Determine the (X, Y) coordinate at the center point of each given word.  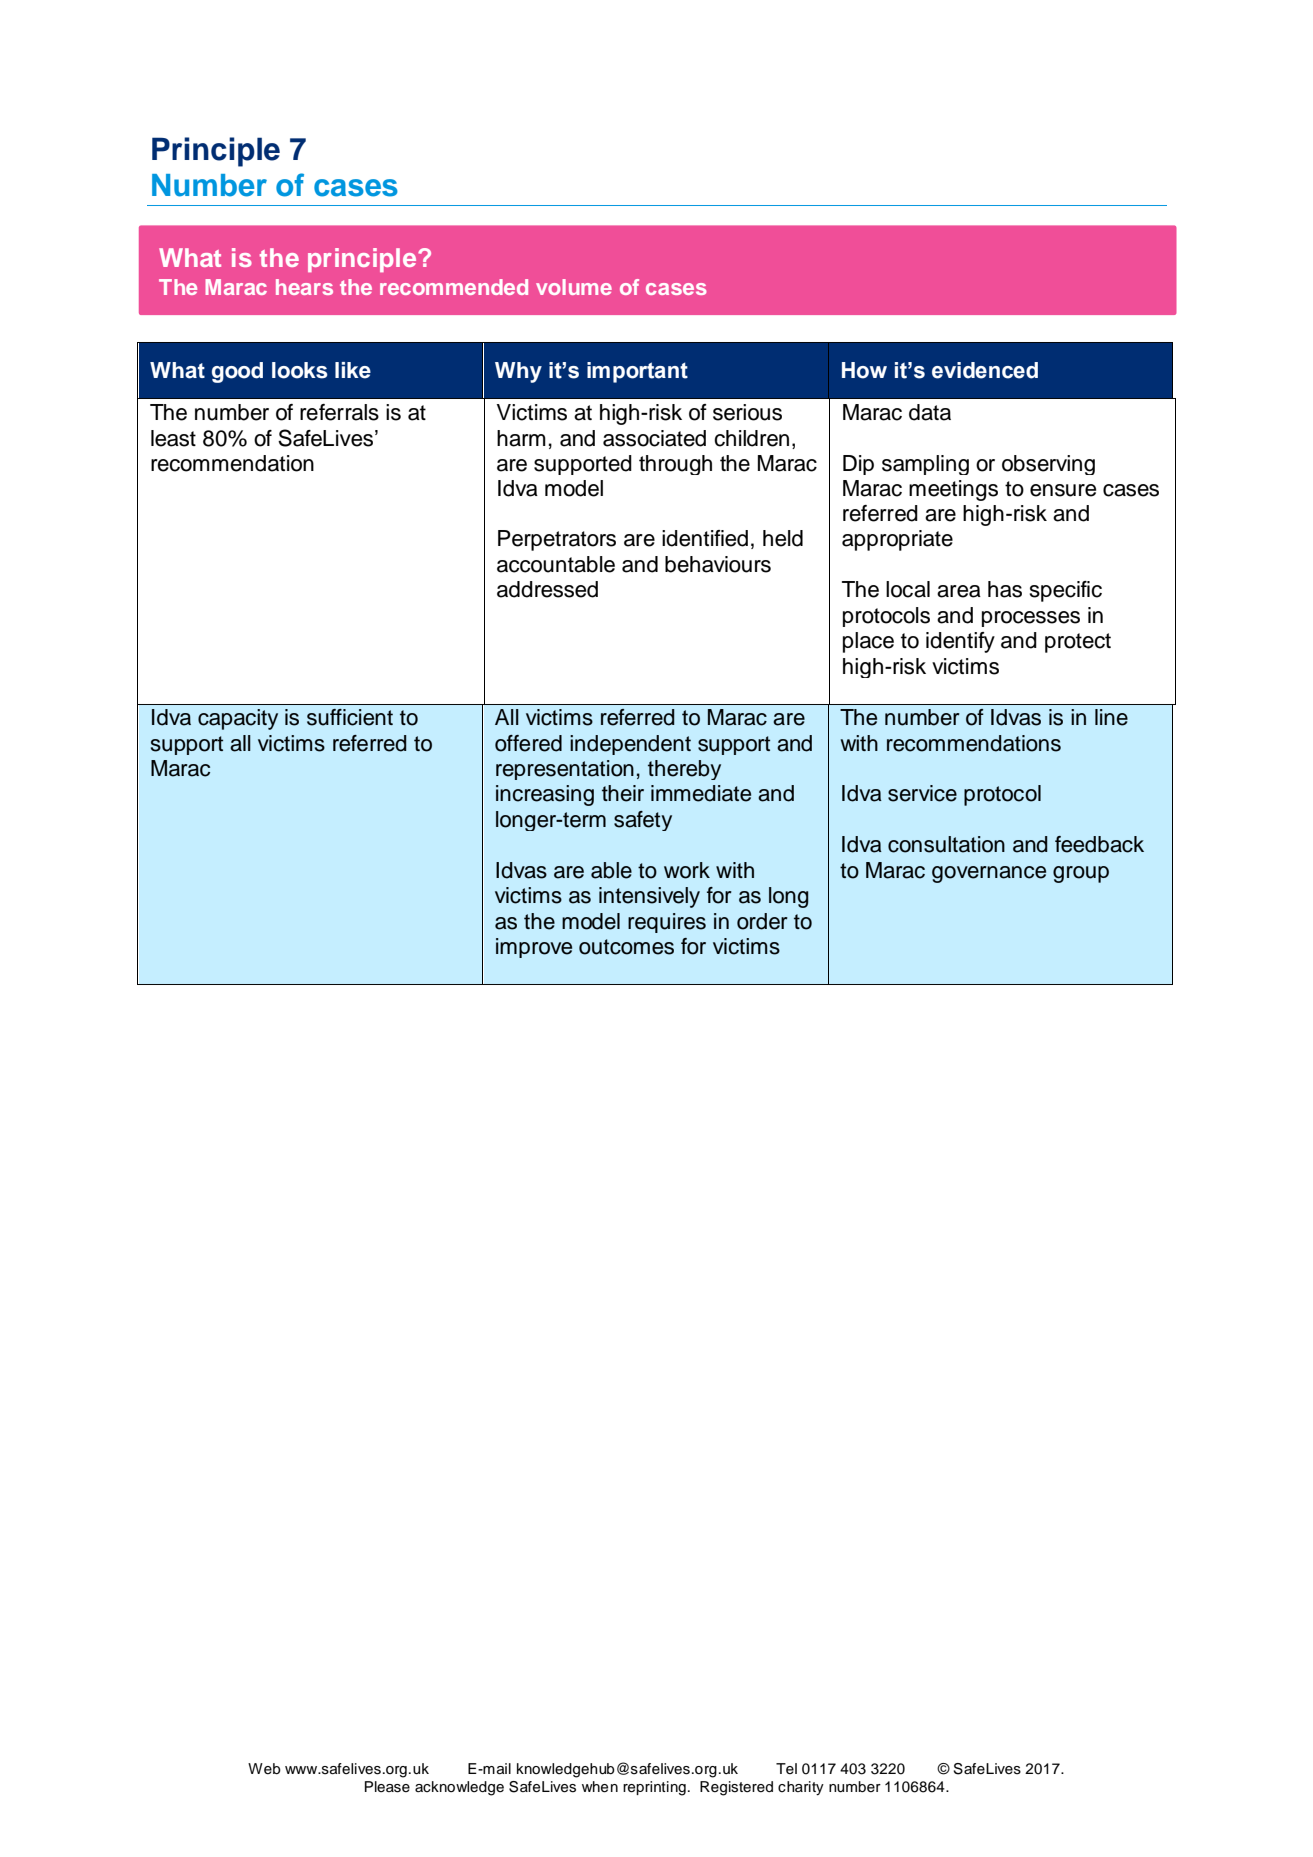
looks (300, 370)
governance (989, 874)
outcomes (626, 947)
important (637, 372)
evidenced (985, 370)
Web (264, 1769)
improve (534, 948)
